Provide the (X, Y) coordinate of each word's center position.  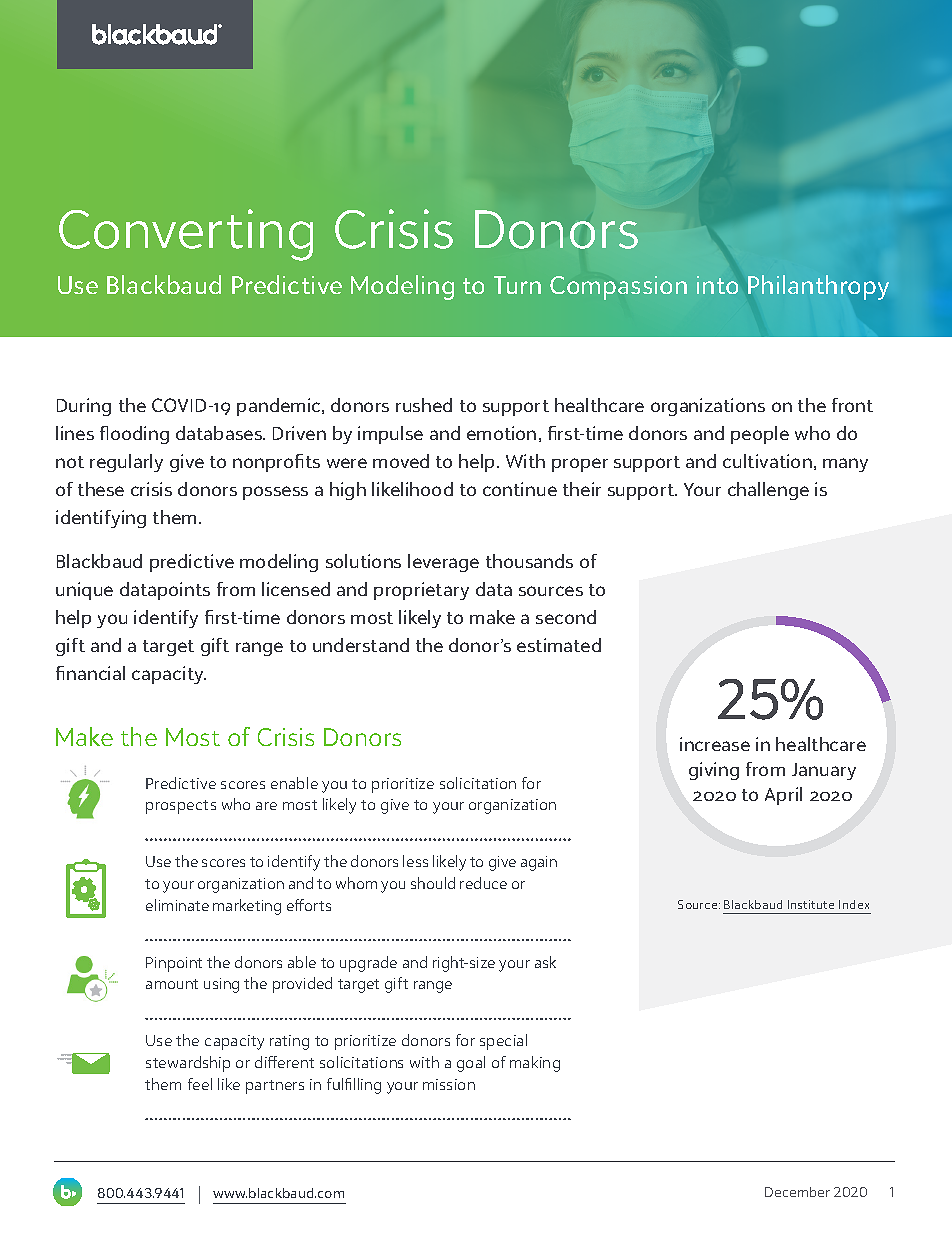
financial (90, 673)
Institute (811, 904)
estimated (559, 645)
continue (520, 489)
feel (200, 1084)
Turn (517, 285)
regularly (126, 463)
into (717, 285)
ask (545, 962)
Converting (186, 235)
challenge (768, 491)
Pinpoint (174, 964)
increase (715, 744)
